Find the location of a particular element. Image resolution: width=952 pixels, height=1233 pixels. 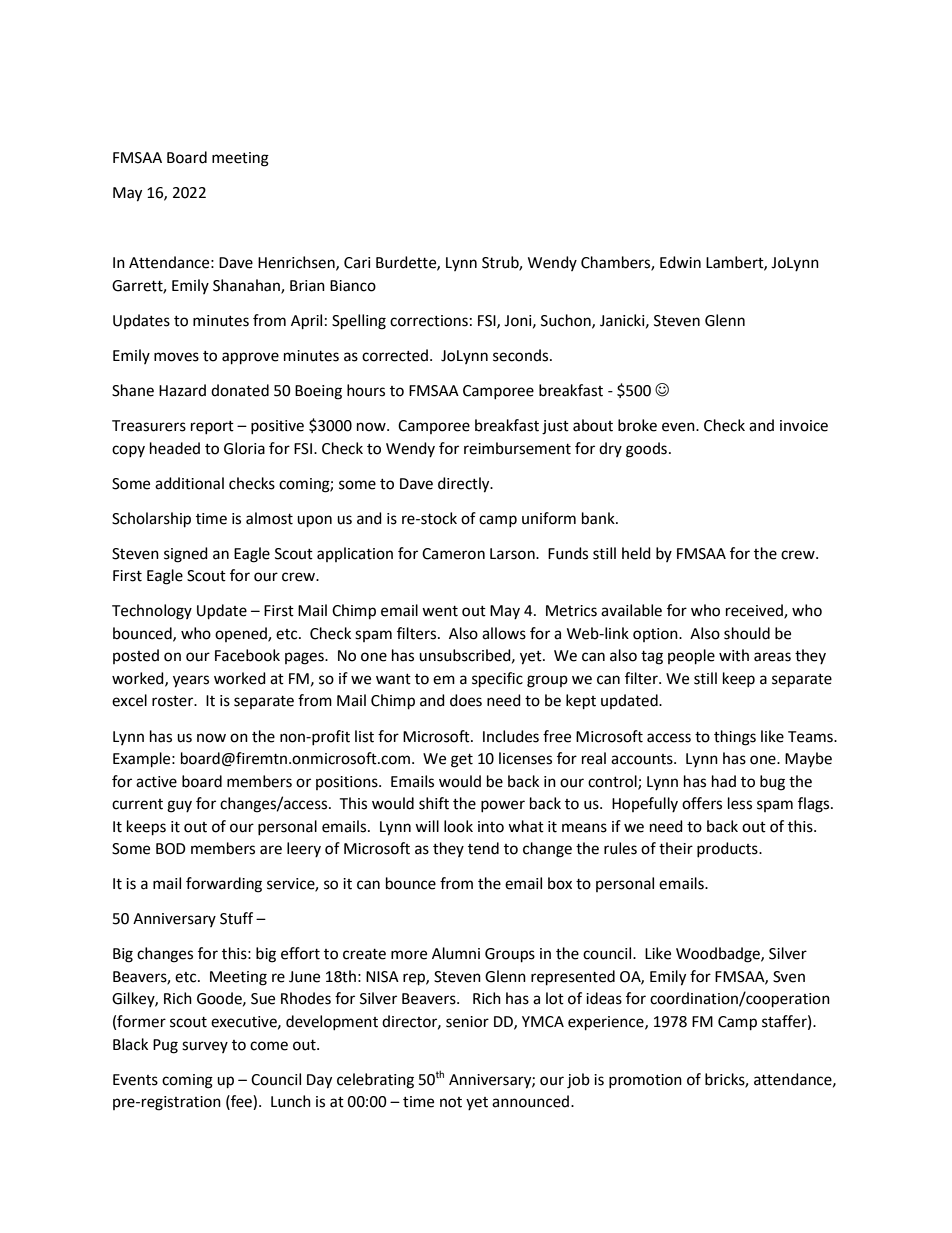

specific is located at coordinates (497, 680).
